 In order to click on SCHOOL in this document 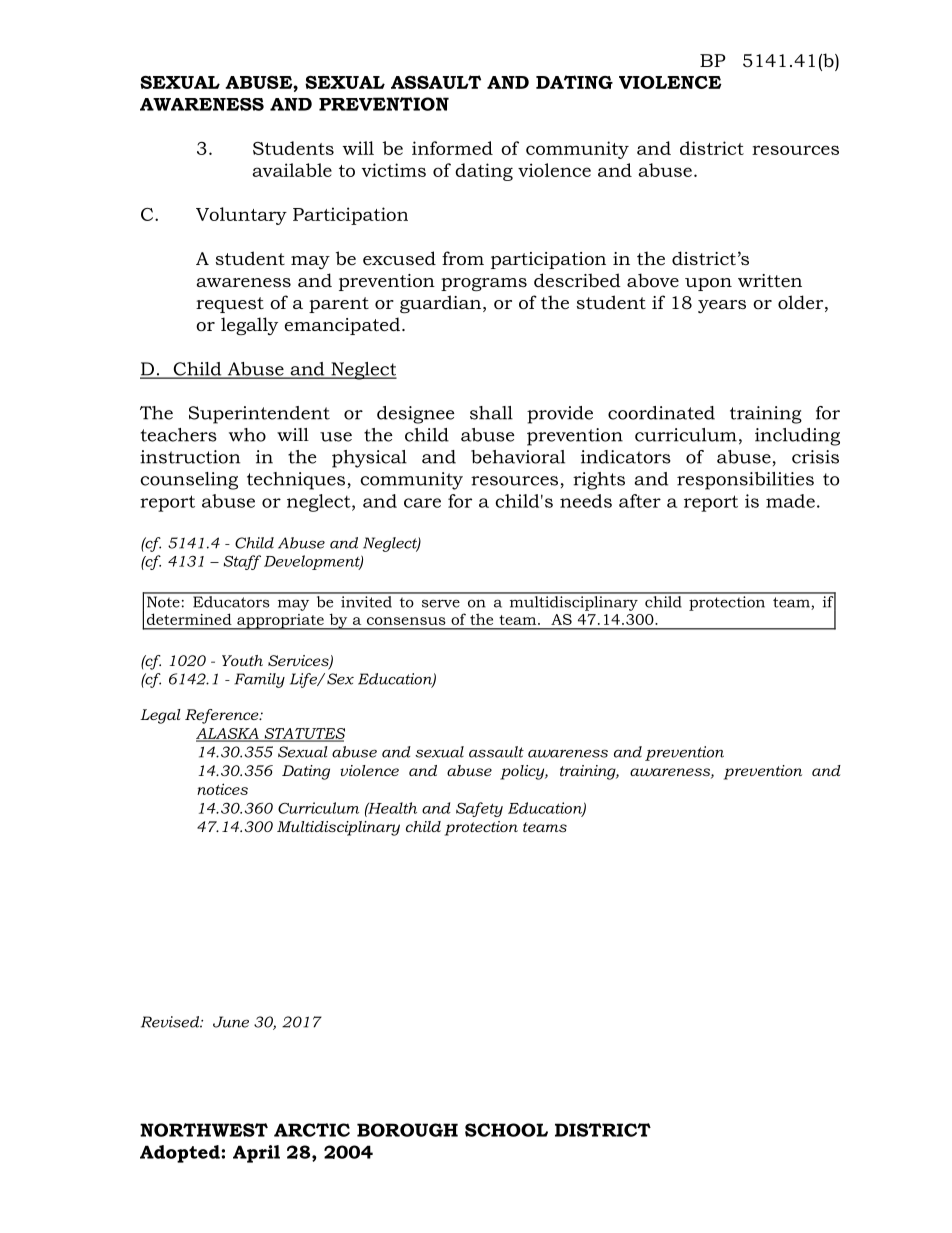, I will do `click(506, 1130)`.
